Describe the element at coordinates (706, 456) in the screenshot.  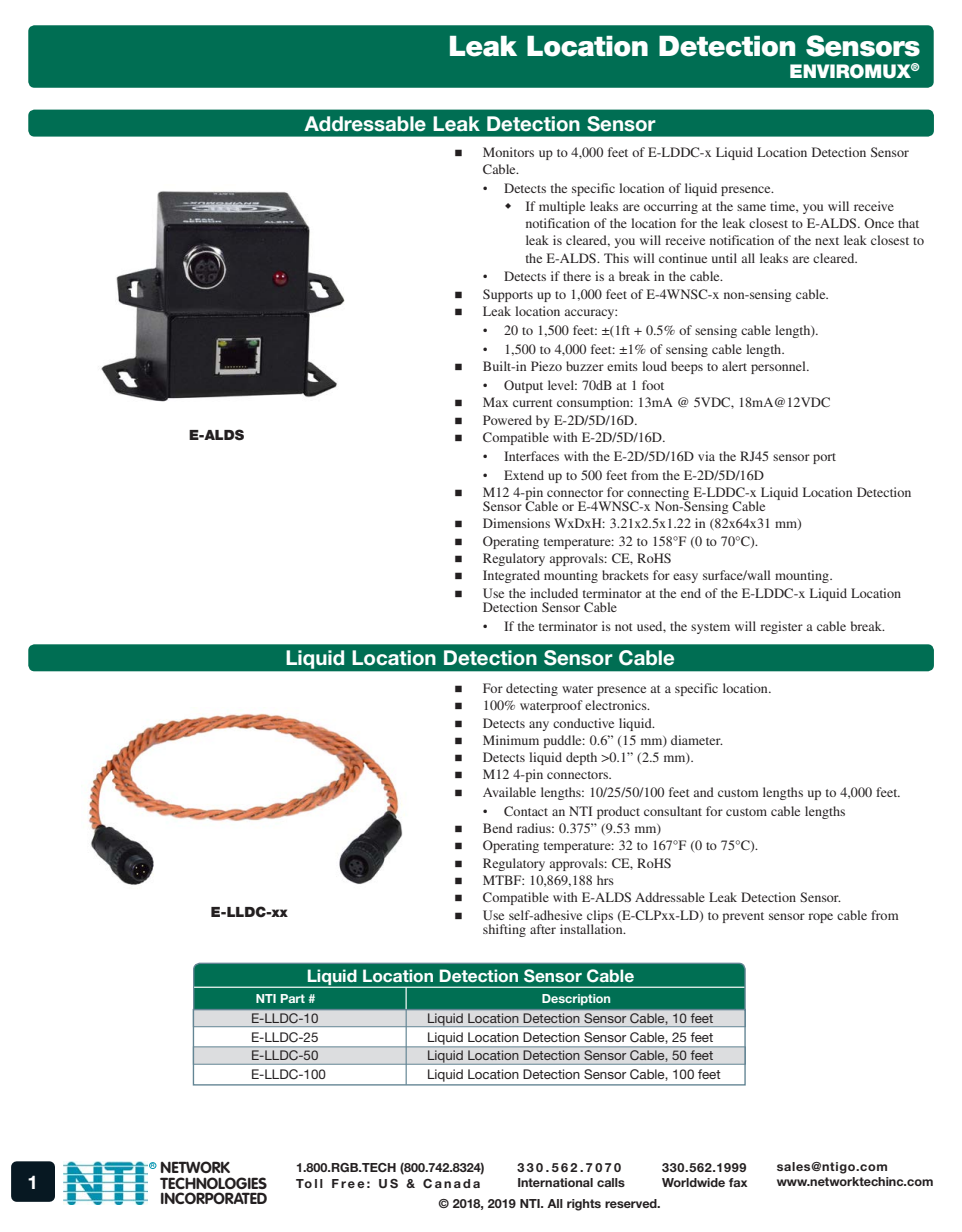
I see `via` at that location.
